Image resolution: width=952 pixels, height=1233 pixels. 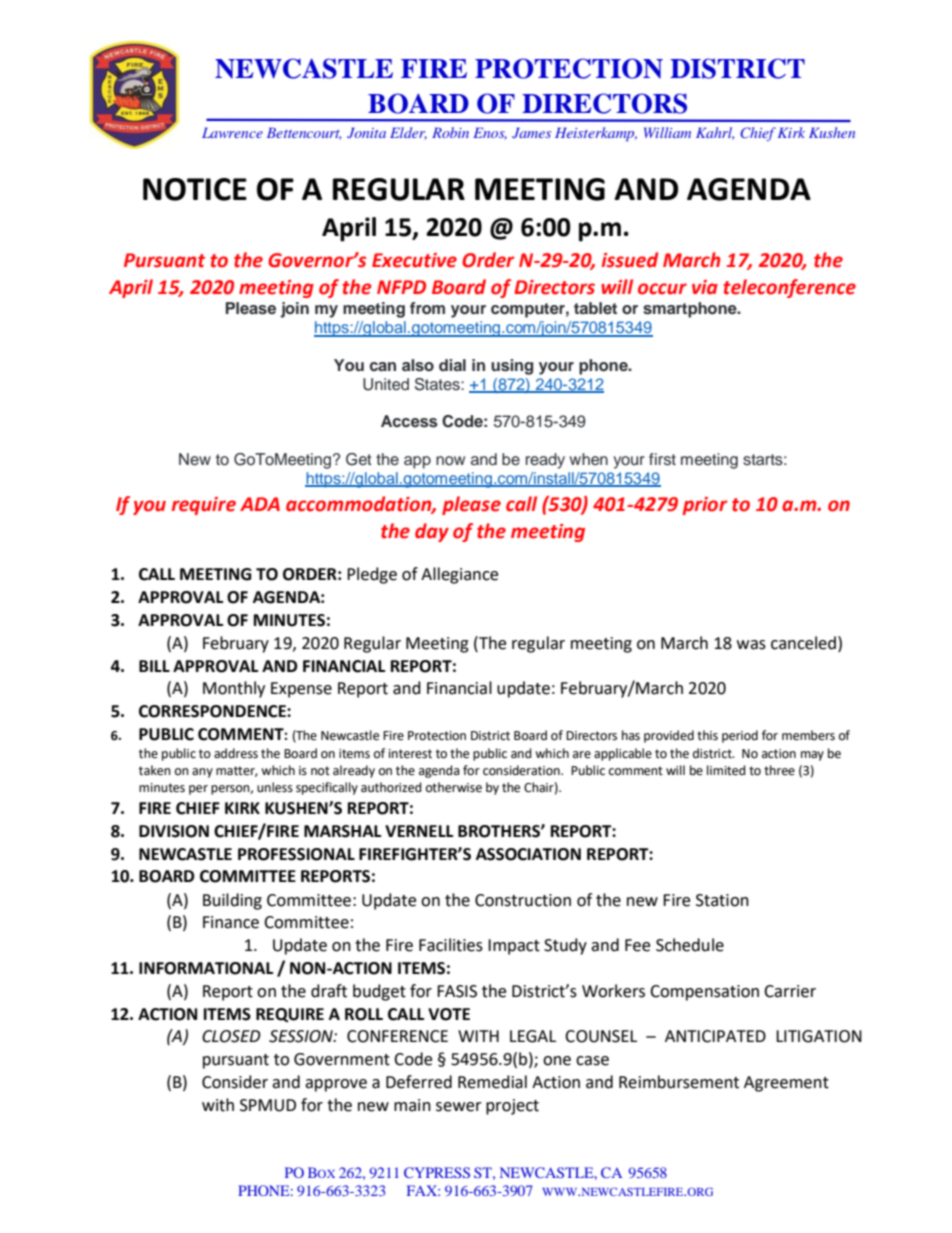 What do you see at coordinates (512, 1107) in the screenshot?
I see `project` at bounding box center [512, 1107].
